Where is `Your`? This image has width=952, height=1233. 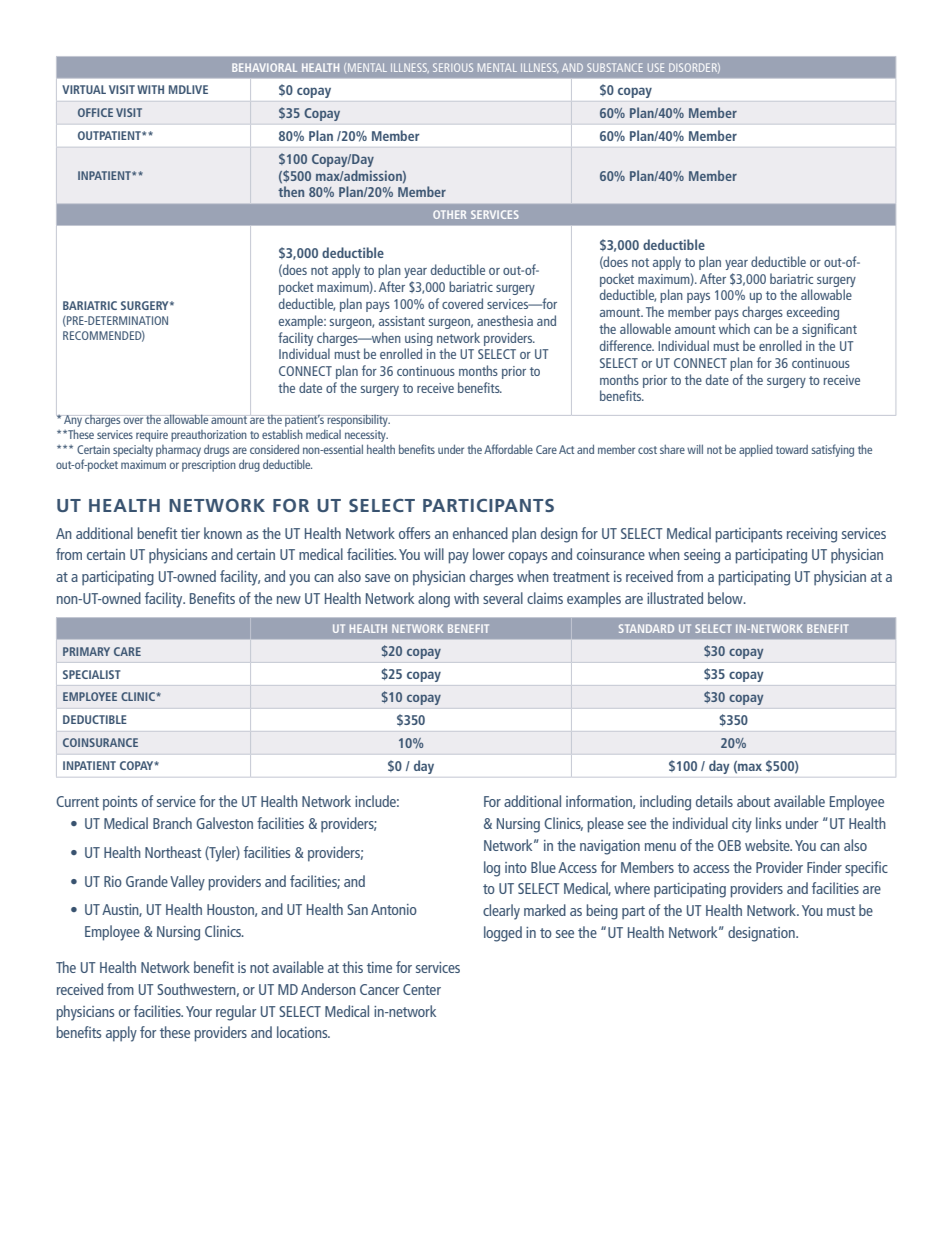 Your is located at coordinates (199, 1011).
